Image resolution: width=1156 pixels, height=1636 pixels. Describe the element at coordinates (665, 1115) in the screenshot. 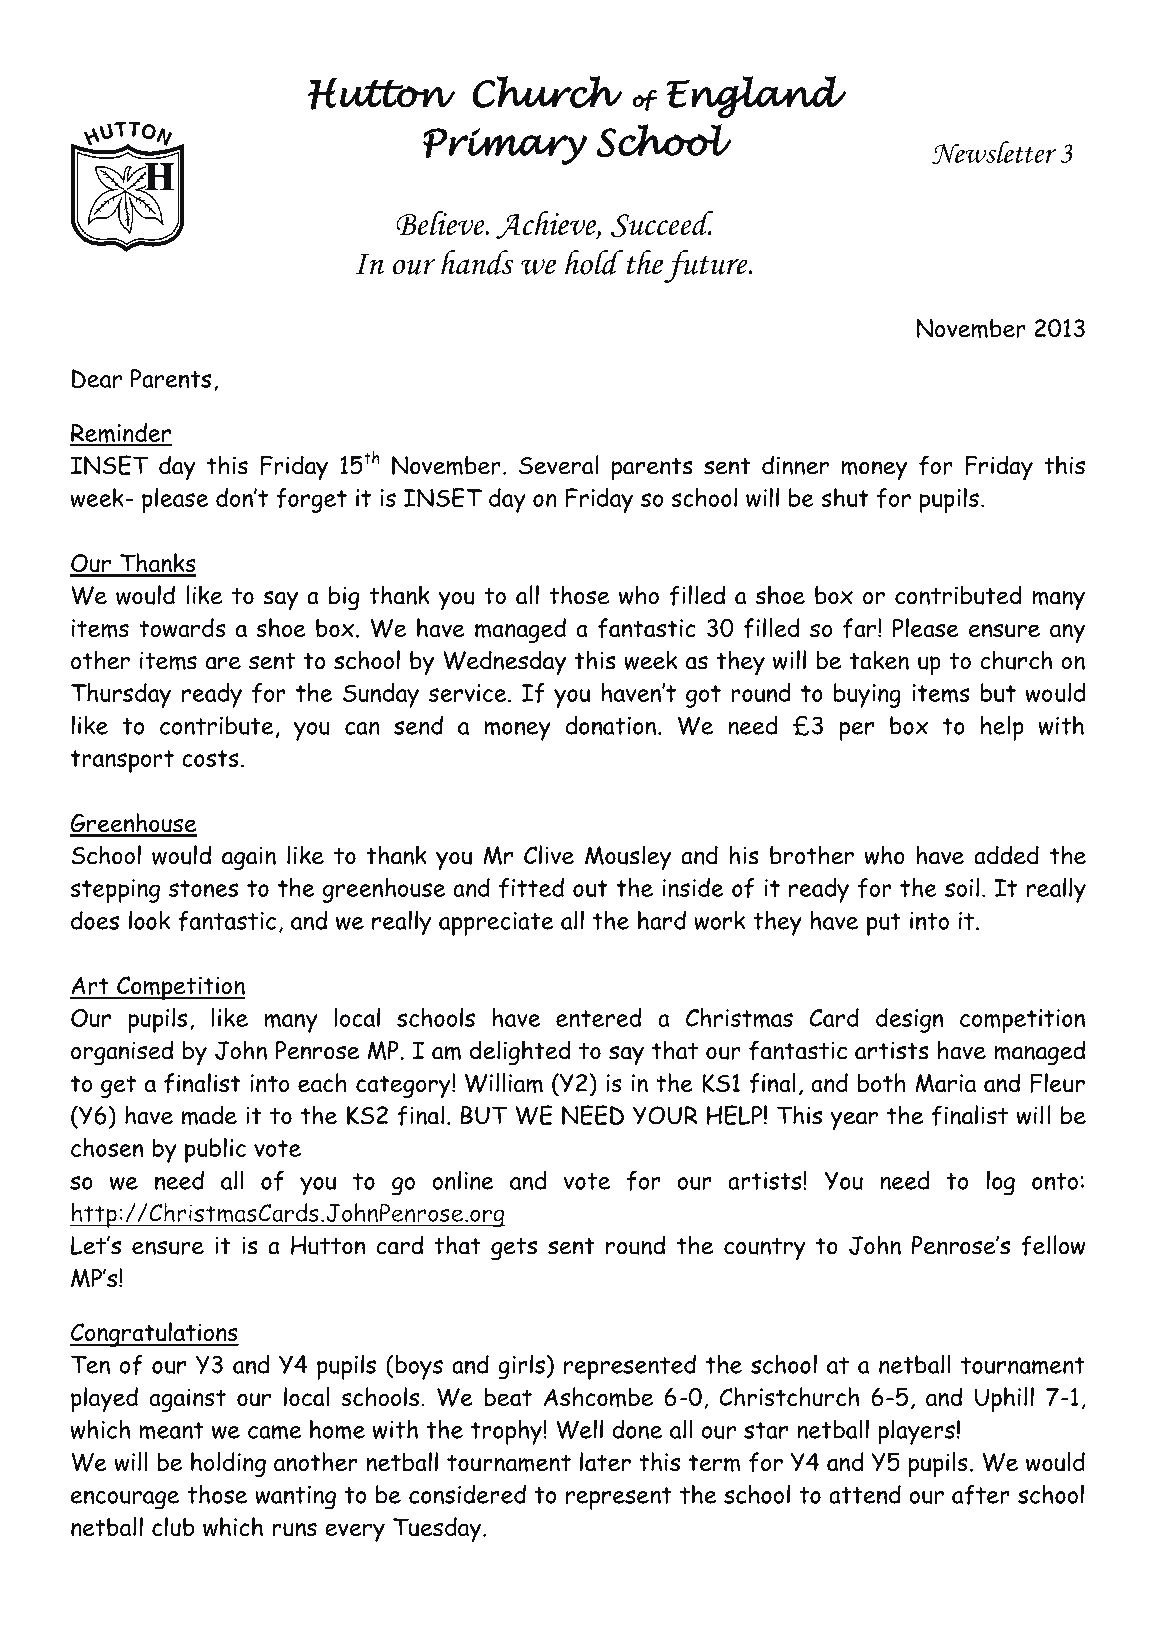

I see `YOUR` at that location.
